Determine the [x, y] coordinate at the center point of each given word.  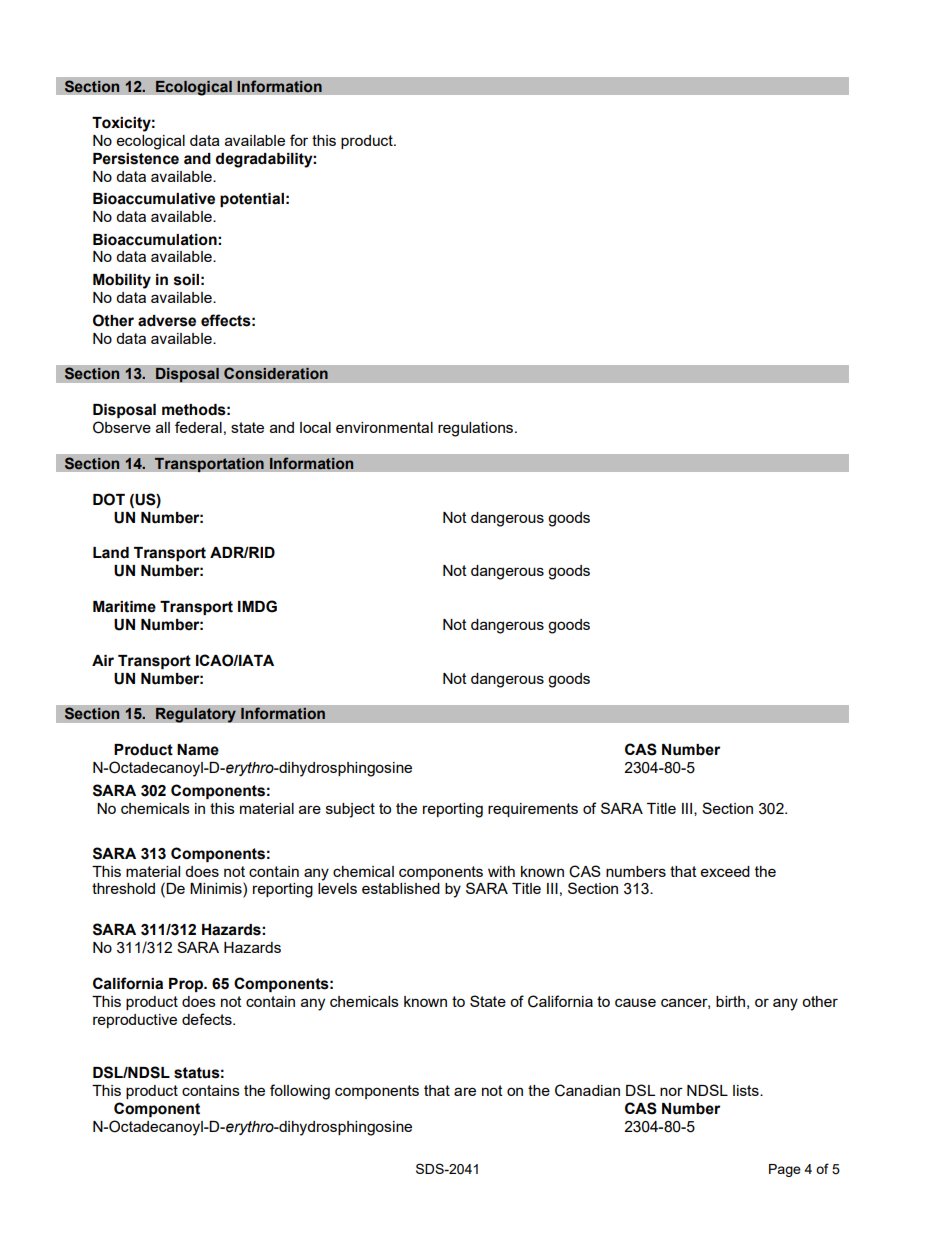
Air [103, 660]
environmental [384, 427]
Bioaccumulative [154, 199]
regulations [477, 429]
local [315, 427]
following [300, 1092]
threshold [123, 888]
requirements [533, 810]
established [401, 888]
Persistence [136, 159]
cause [635, 1002]
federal [198, 427]
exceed [725, 871]
